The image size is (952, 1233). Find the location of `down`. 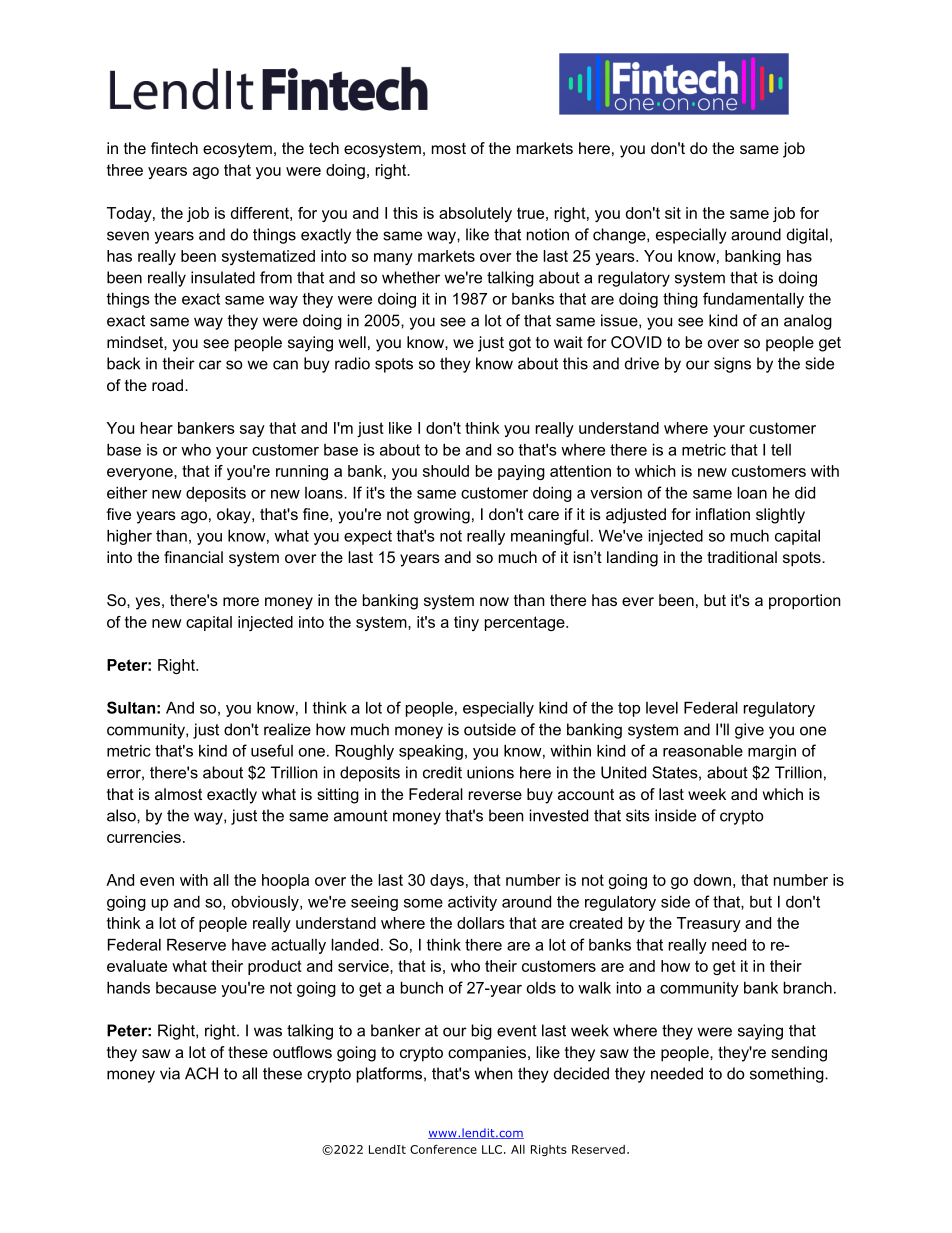

down is located at coordinates (712, 880).
